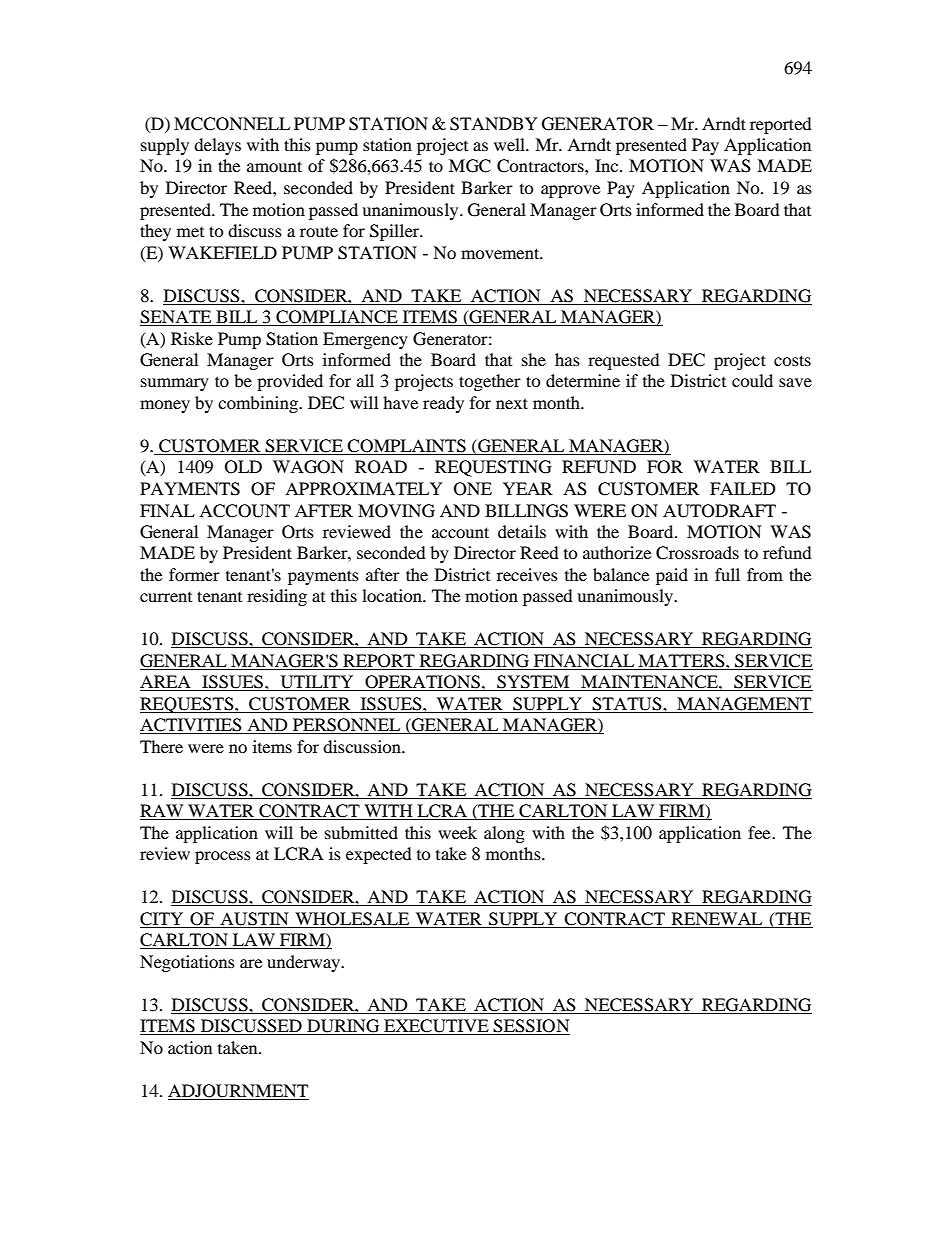 The width and height of the screenshot is (952, 1233). What do you see at coordinates (527, 574) in the screenshot?
I see `receives` at bounding box center [527, 574].
